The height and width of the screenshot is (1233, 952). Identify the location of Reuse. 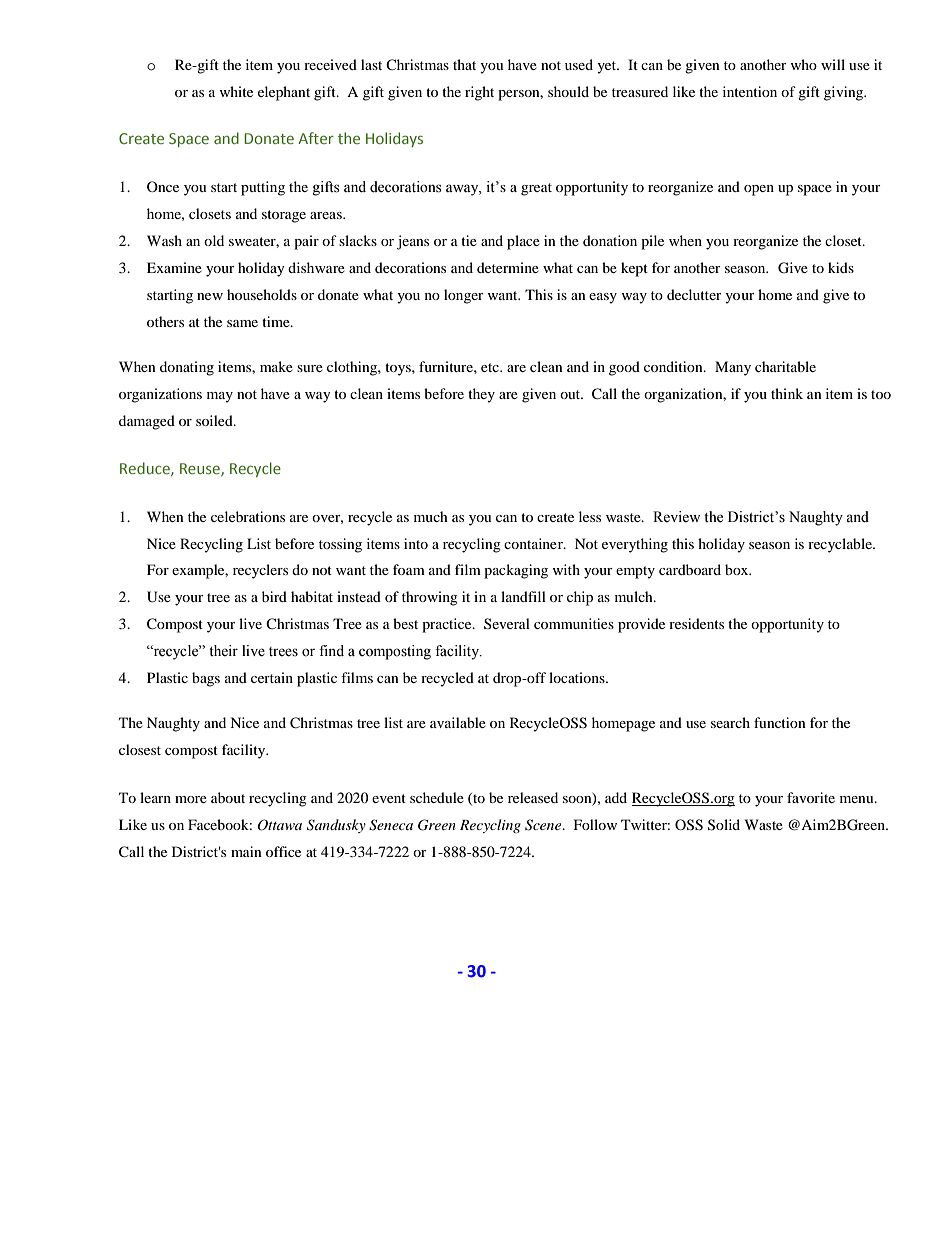
(201, 469).
